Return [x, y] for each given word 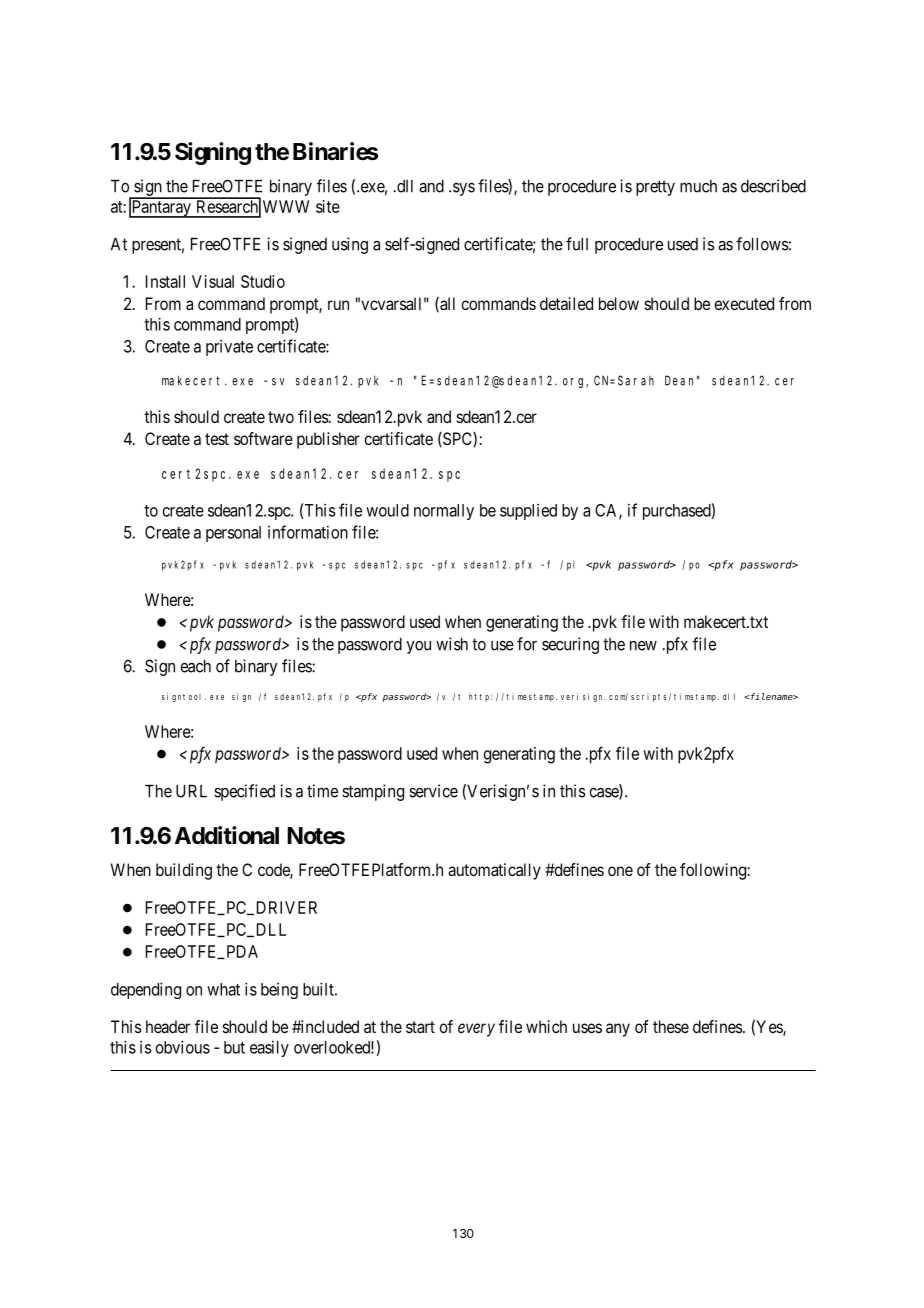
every [476, 1030]
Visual [213, 281]
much [698, 186]
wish [452, 644]
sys [464, 189]
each [195, 666]
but [234, 1047]
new [643, 646]
